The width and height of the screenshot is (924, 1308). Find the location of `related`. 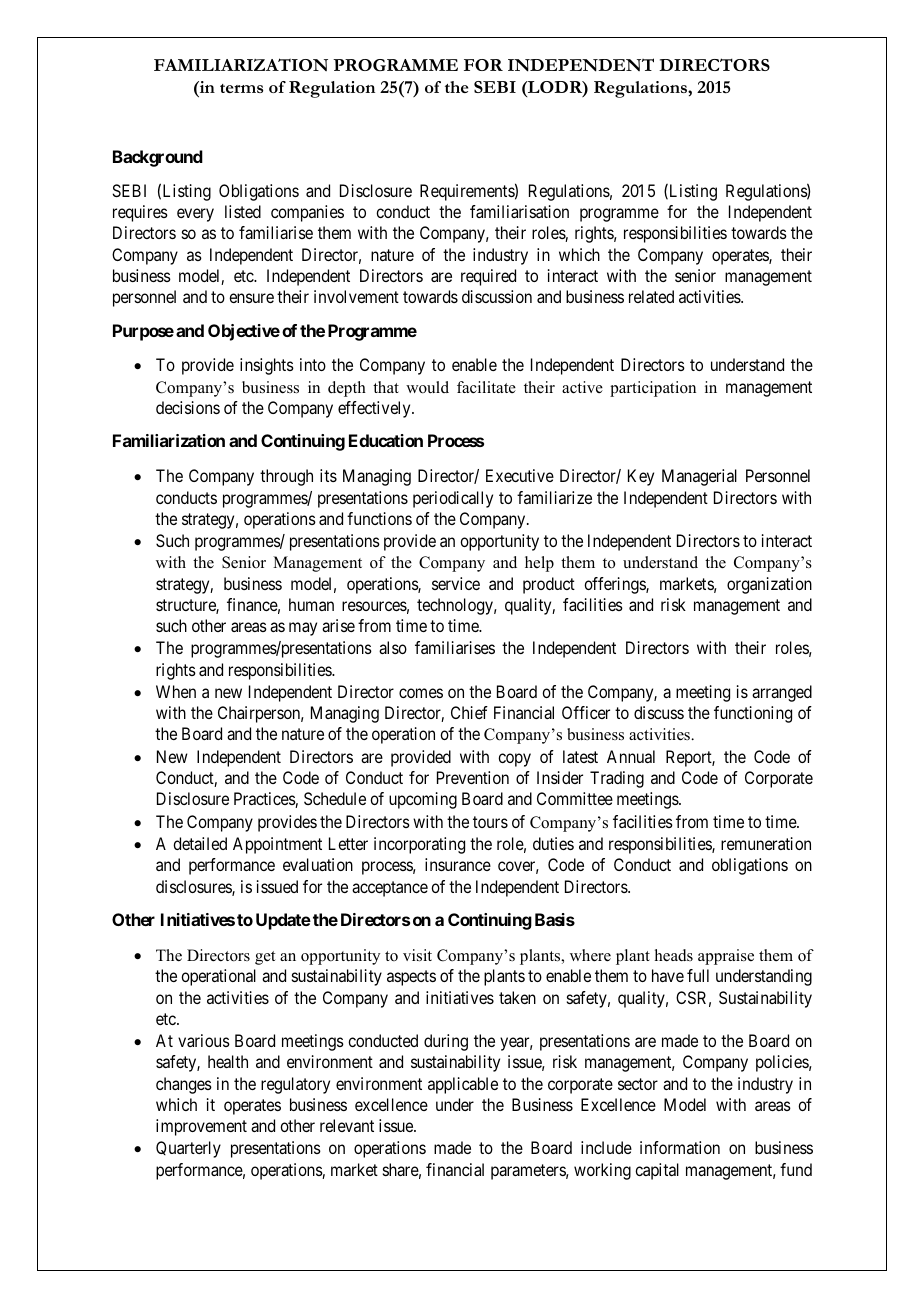

related is located at coordinates (651, 296).
